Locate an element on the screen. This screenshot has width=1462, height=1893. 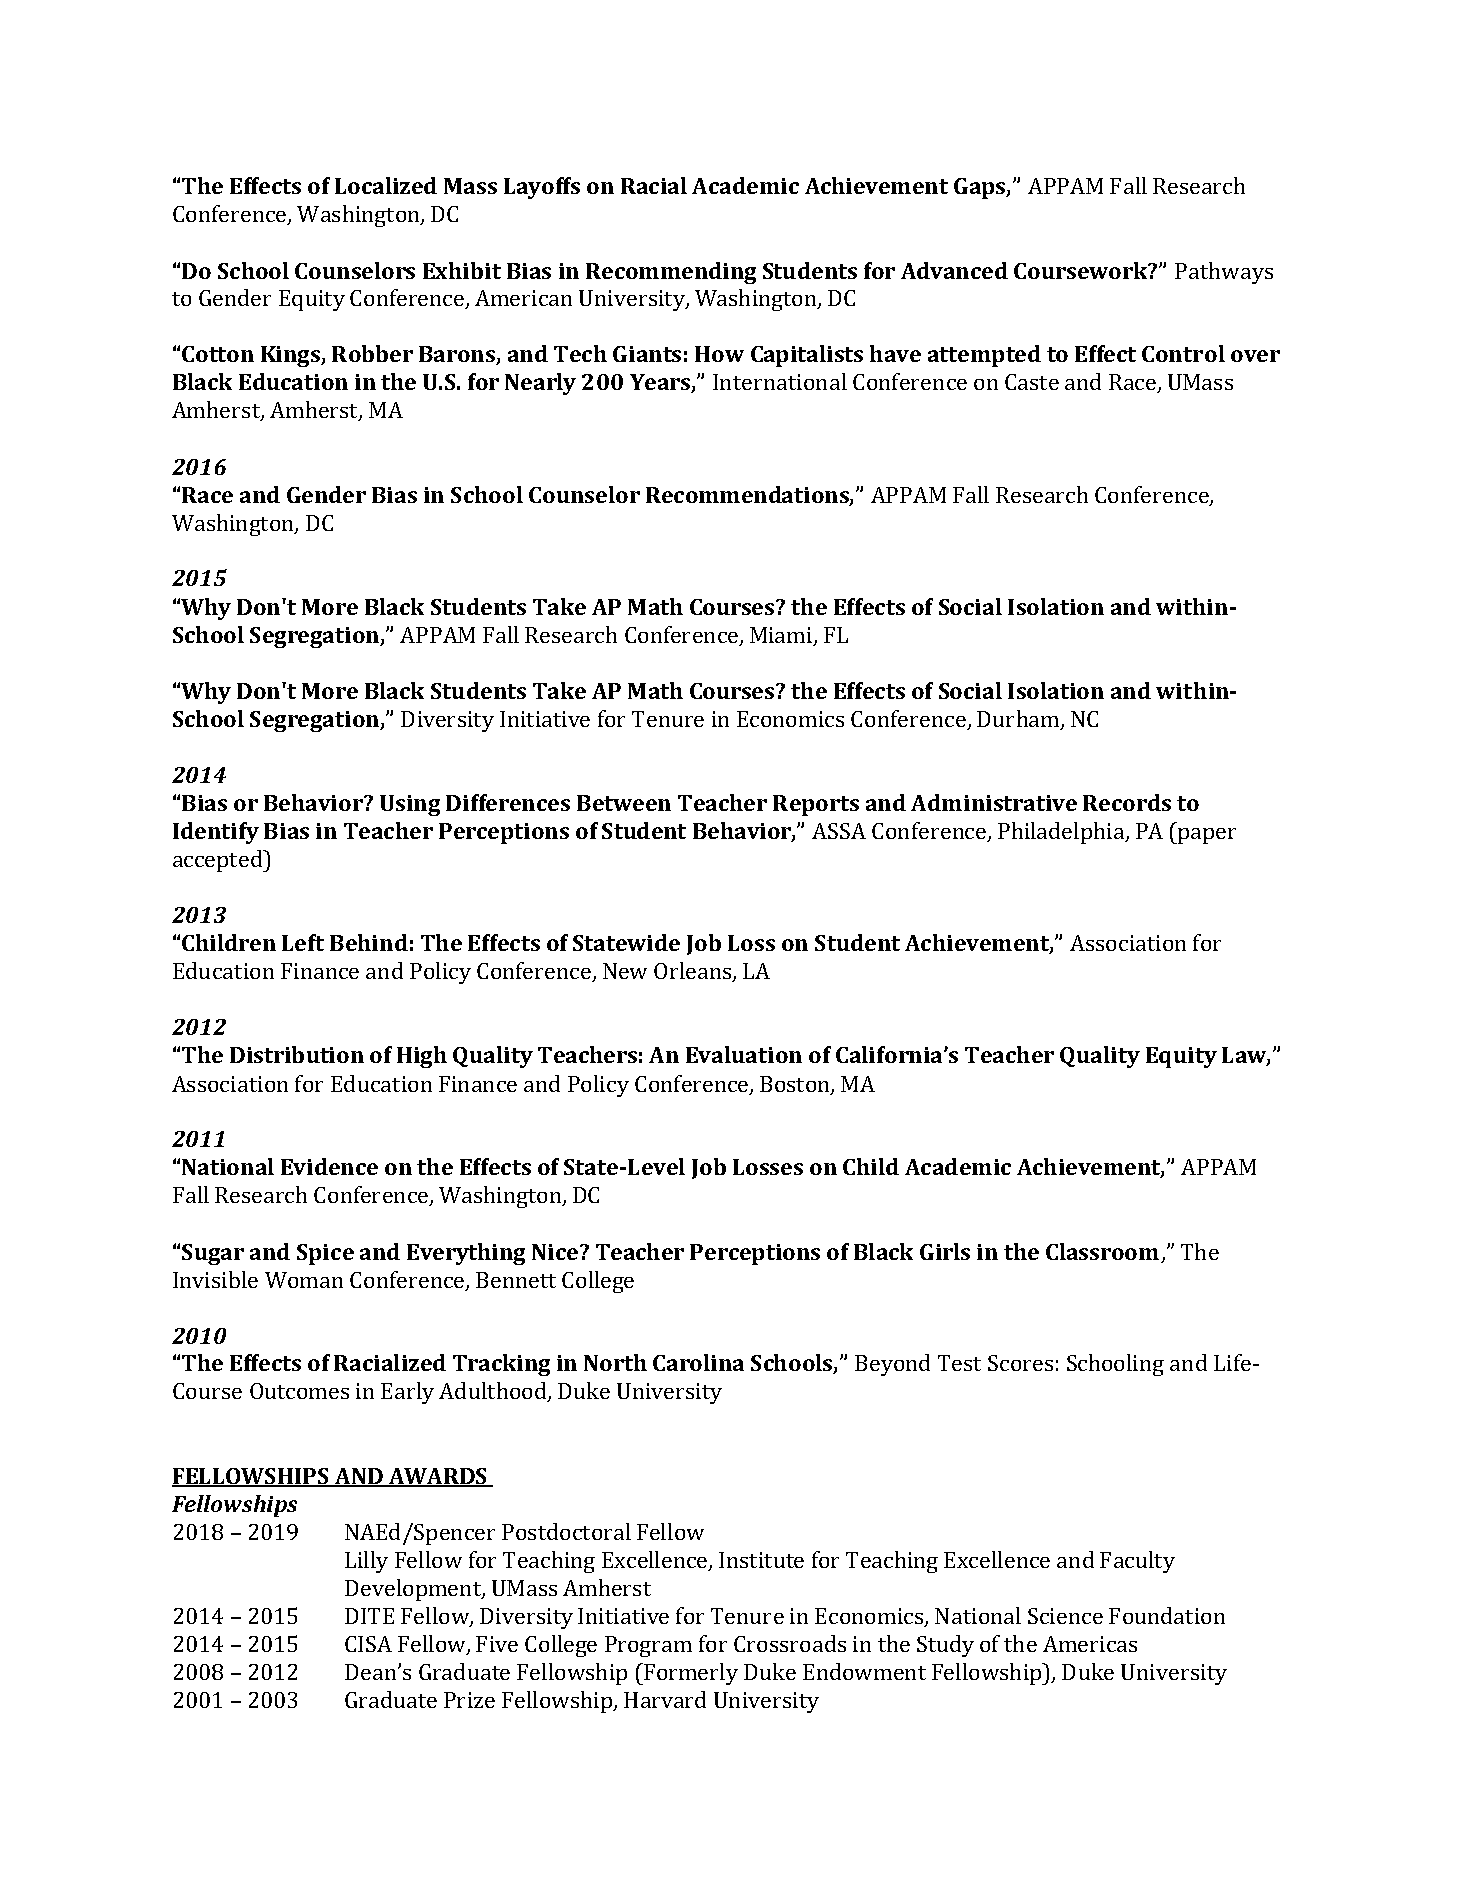
Durham is located at coordinates (1019, 720).
